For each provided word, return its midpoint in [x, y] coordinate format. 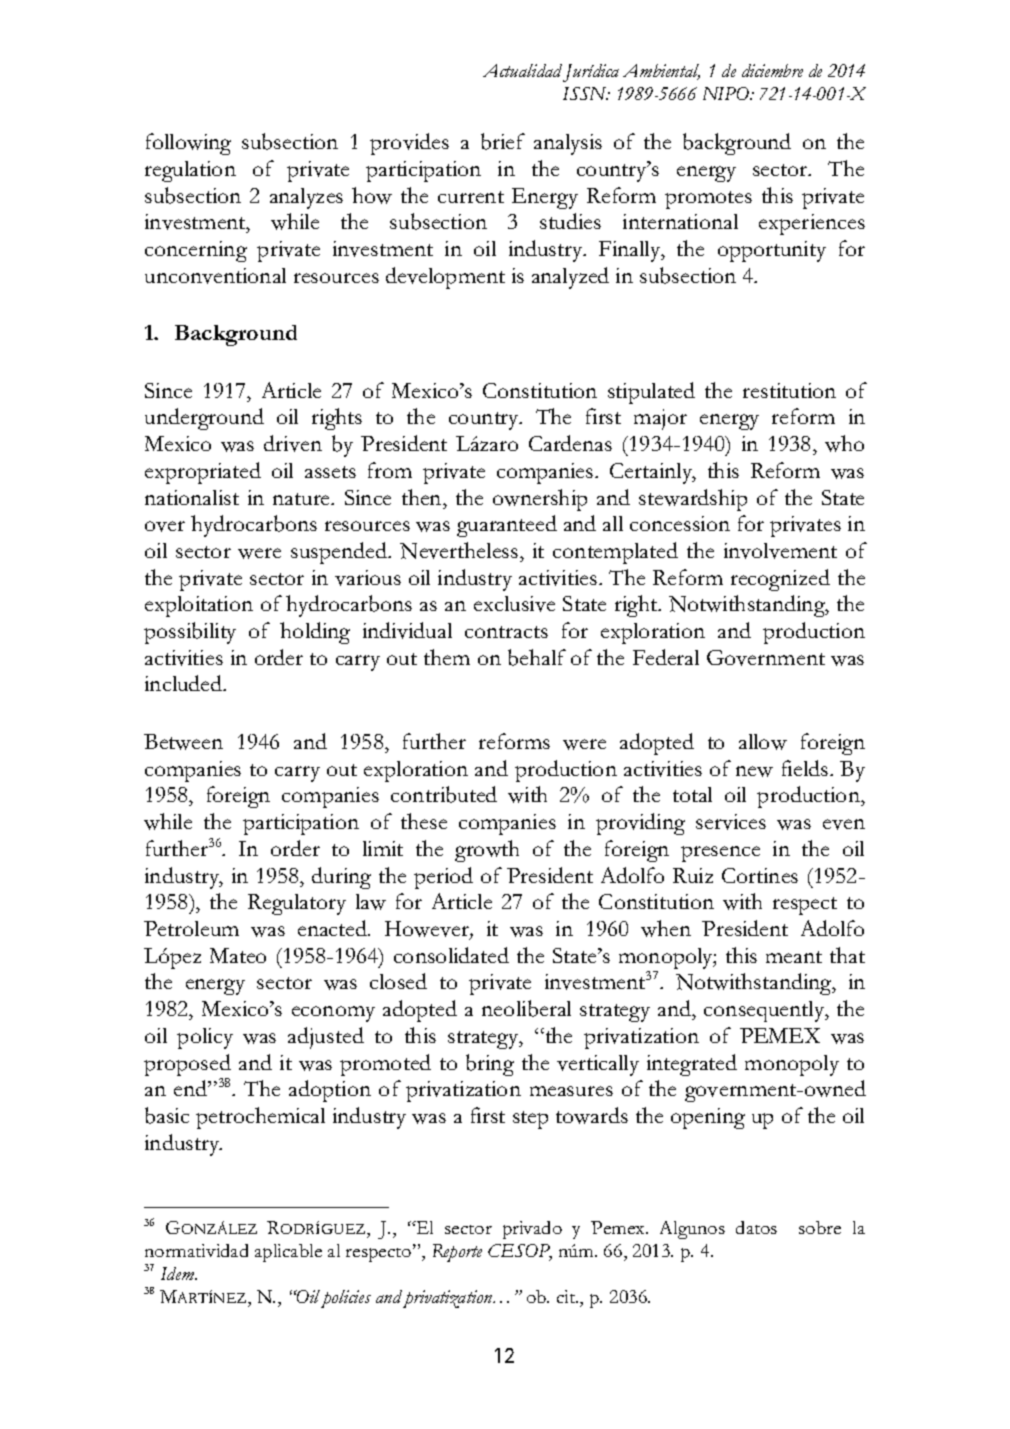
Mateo [238, 955]
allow [763, 742]
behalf [537, 657]
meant [794, 957]
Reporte [457, 1253]
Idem [179, 1273]
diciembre [772, 70]
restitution [789, 390]
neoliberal [526, 1008]
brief [503, 141]
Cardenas [570, 443]
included [185, 683]
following [188, 144]
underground [204, 419]
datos [756, 1227]
